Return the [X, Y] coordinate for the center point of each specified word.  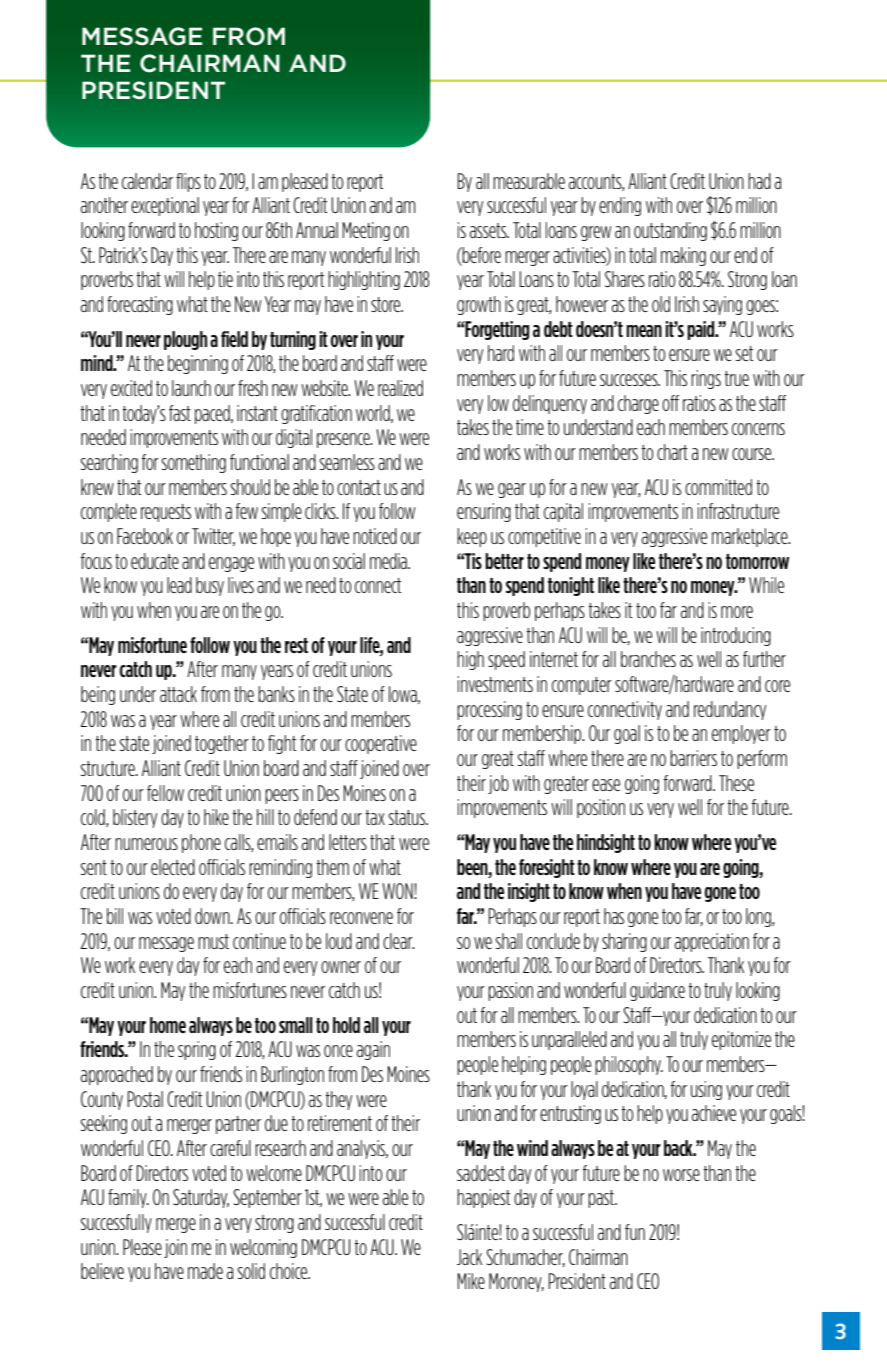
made [205, 1271]
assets [489, 230]
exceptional [165, 206]
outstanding [670, 231]
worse [681, 1175]
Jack [469, 1257]
